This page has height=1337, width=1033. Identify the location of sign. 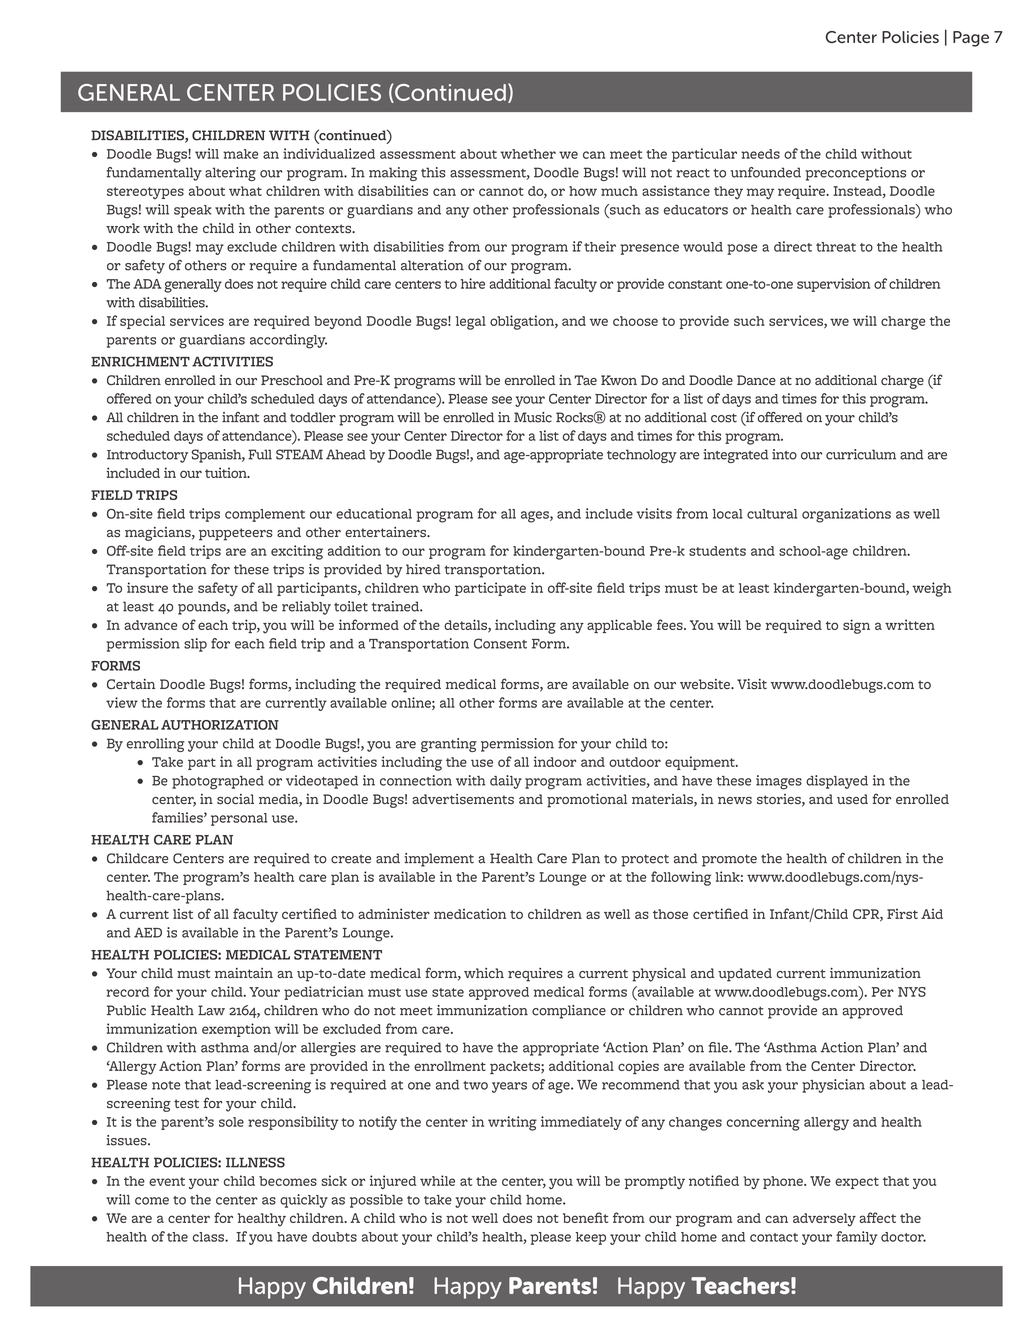
(856, 626).
